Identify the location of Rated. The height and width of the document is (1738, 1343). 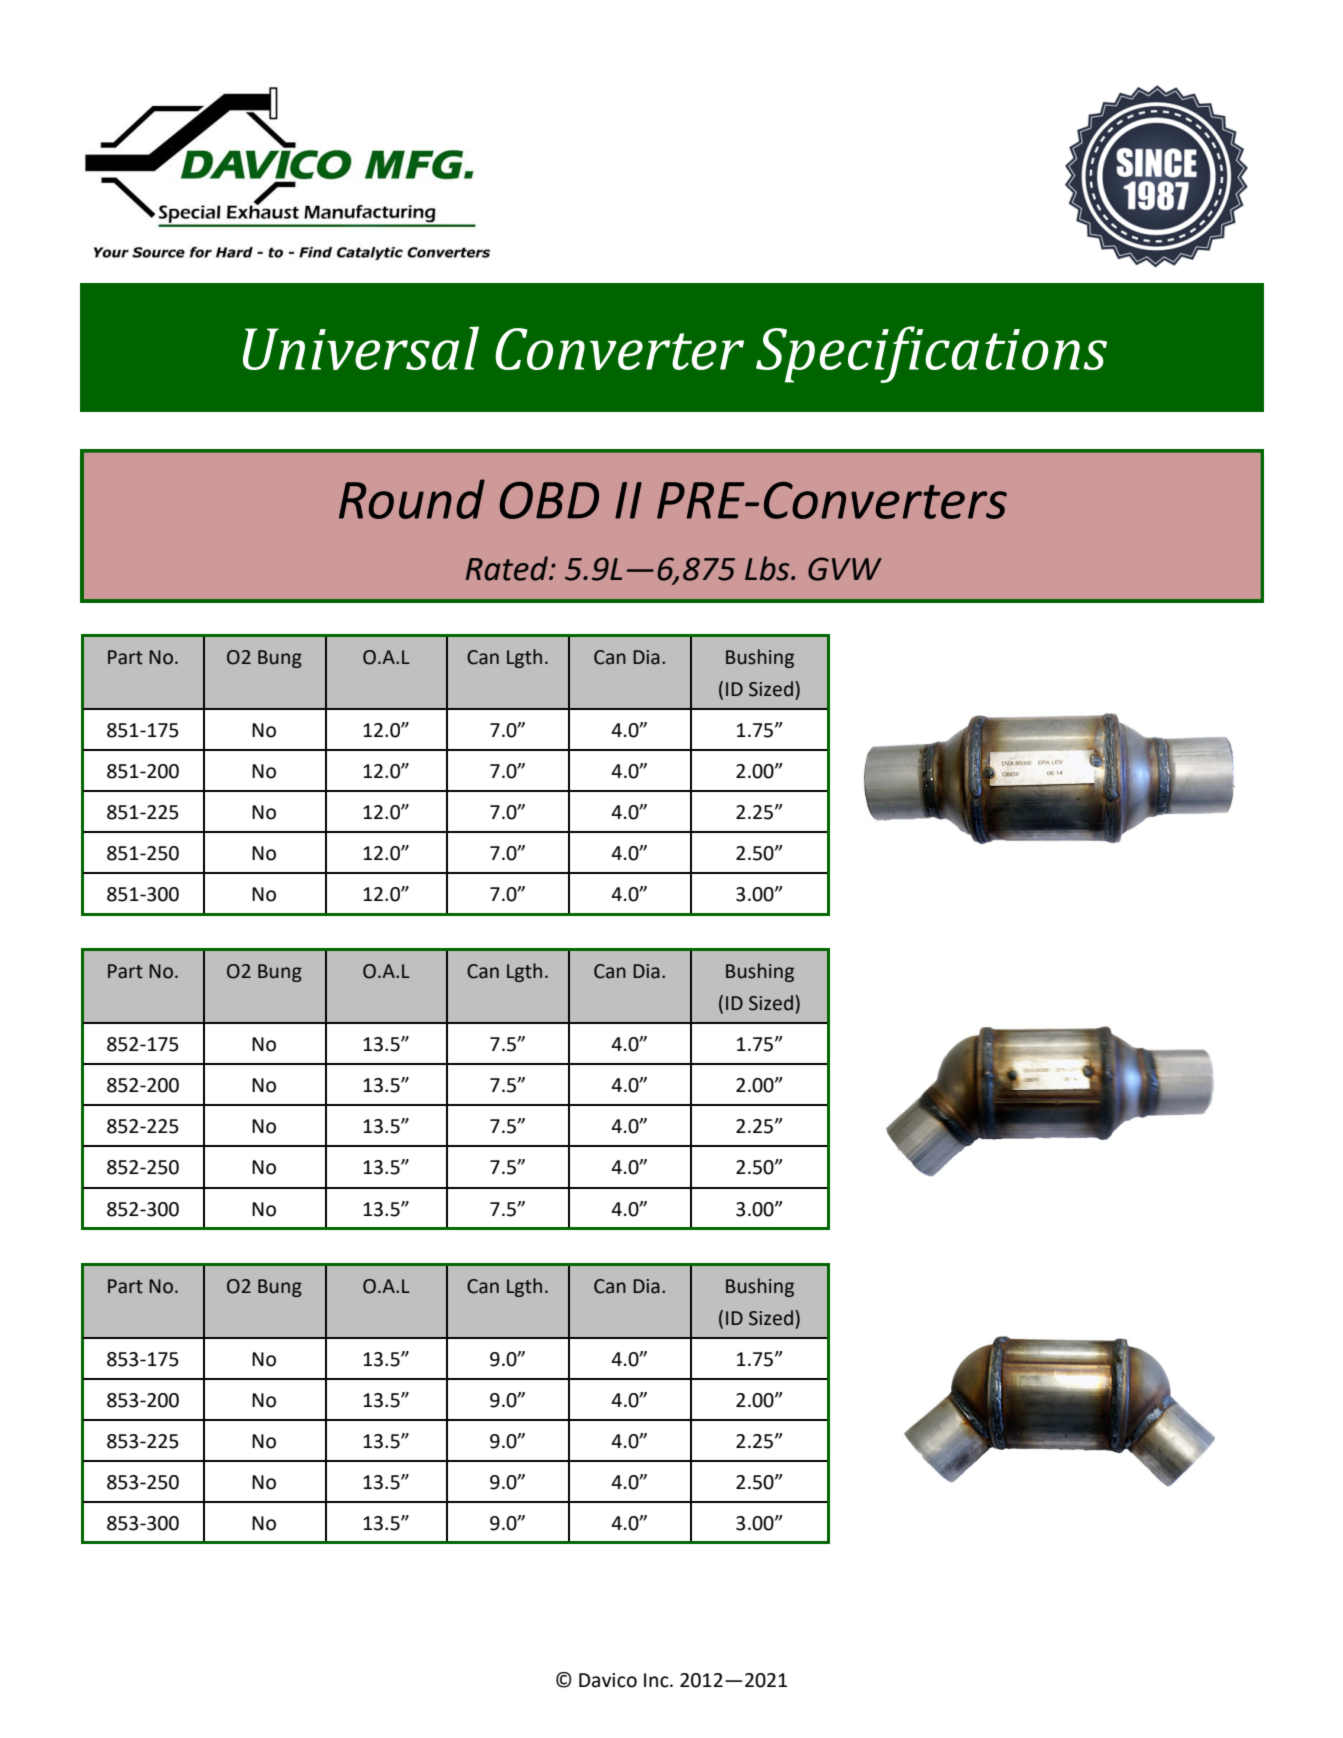
(508, 568).
